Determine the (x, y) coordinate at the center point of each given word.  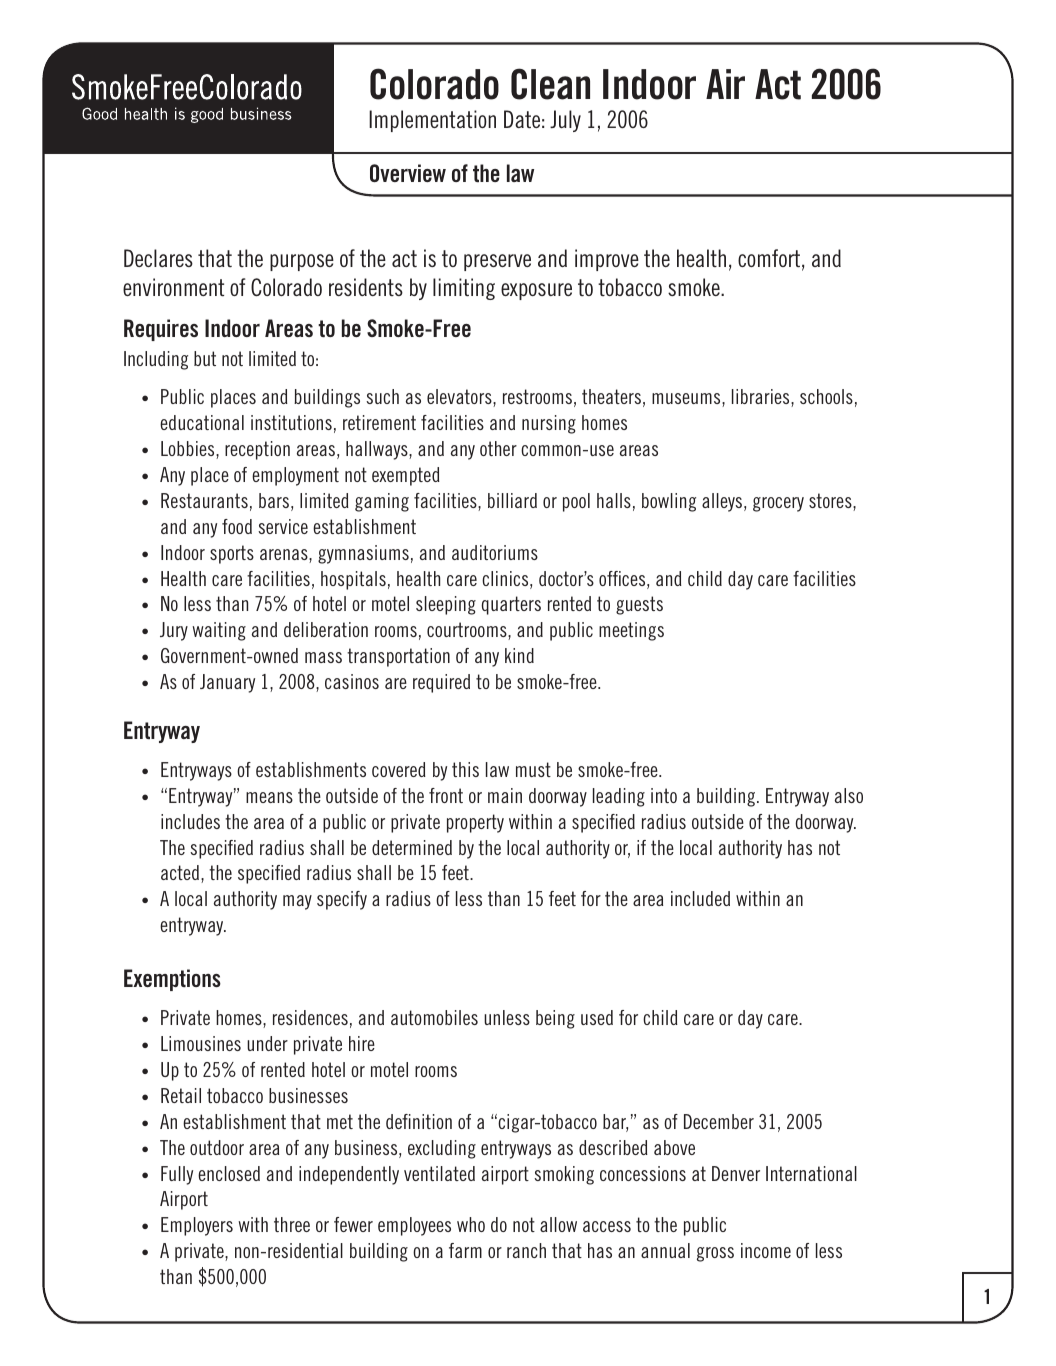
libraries (762, 398)
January (227, 683)
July (565, 121)
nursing (549, 424)
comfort (769, 258)
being (555, 1019)
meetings (631, 631)
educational (202, 422)
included (700, 898)
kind (519, 655)
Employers (197, 1226)
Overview (408, 173)
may (297, 902)
